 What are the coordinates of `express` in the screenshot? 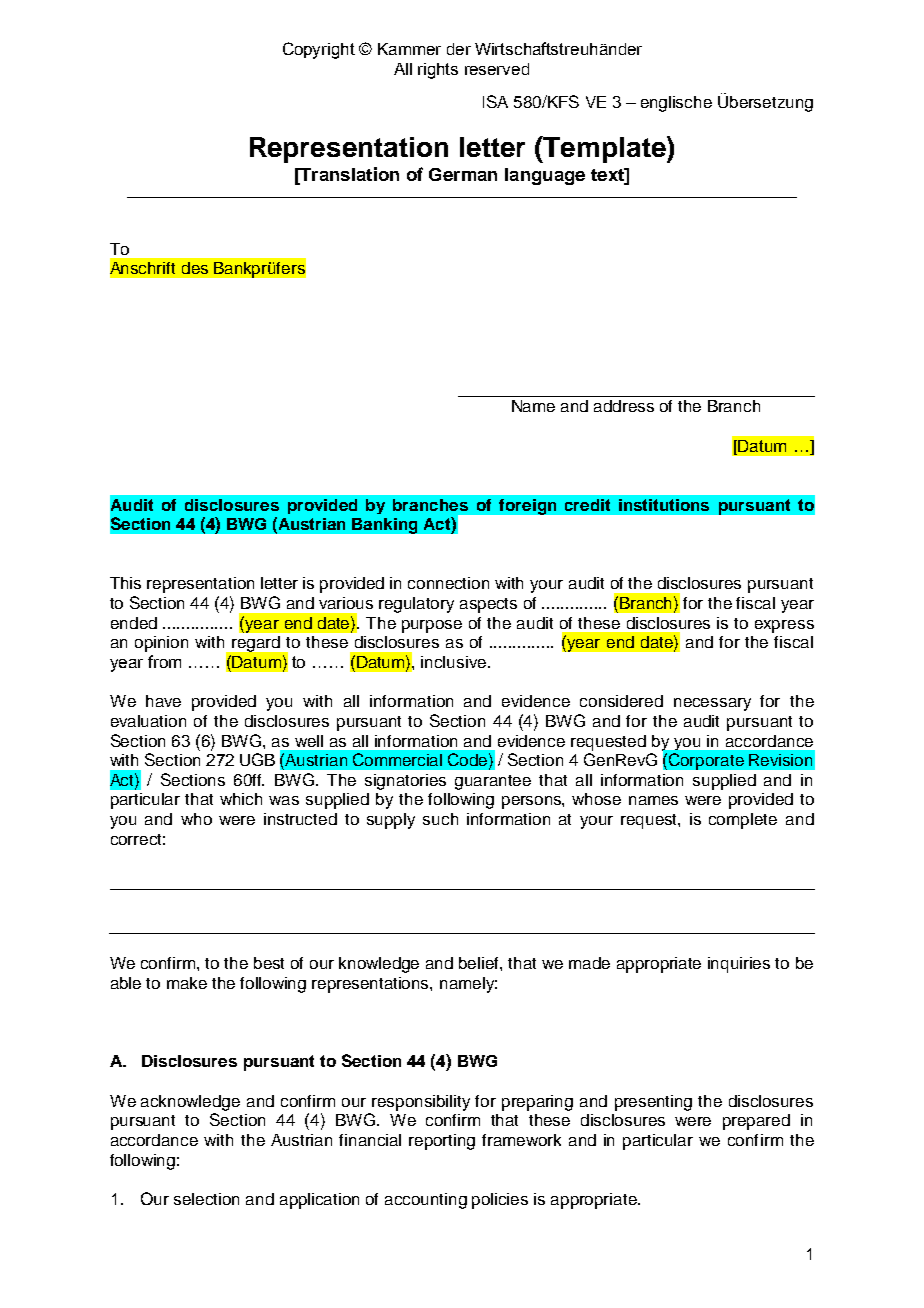 It's located at (784, 626).
